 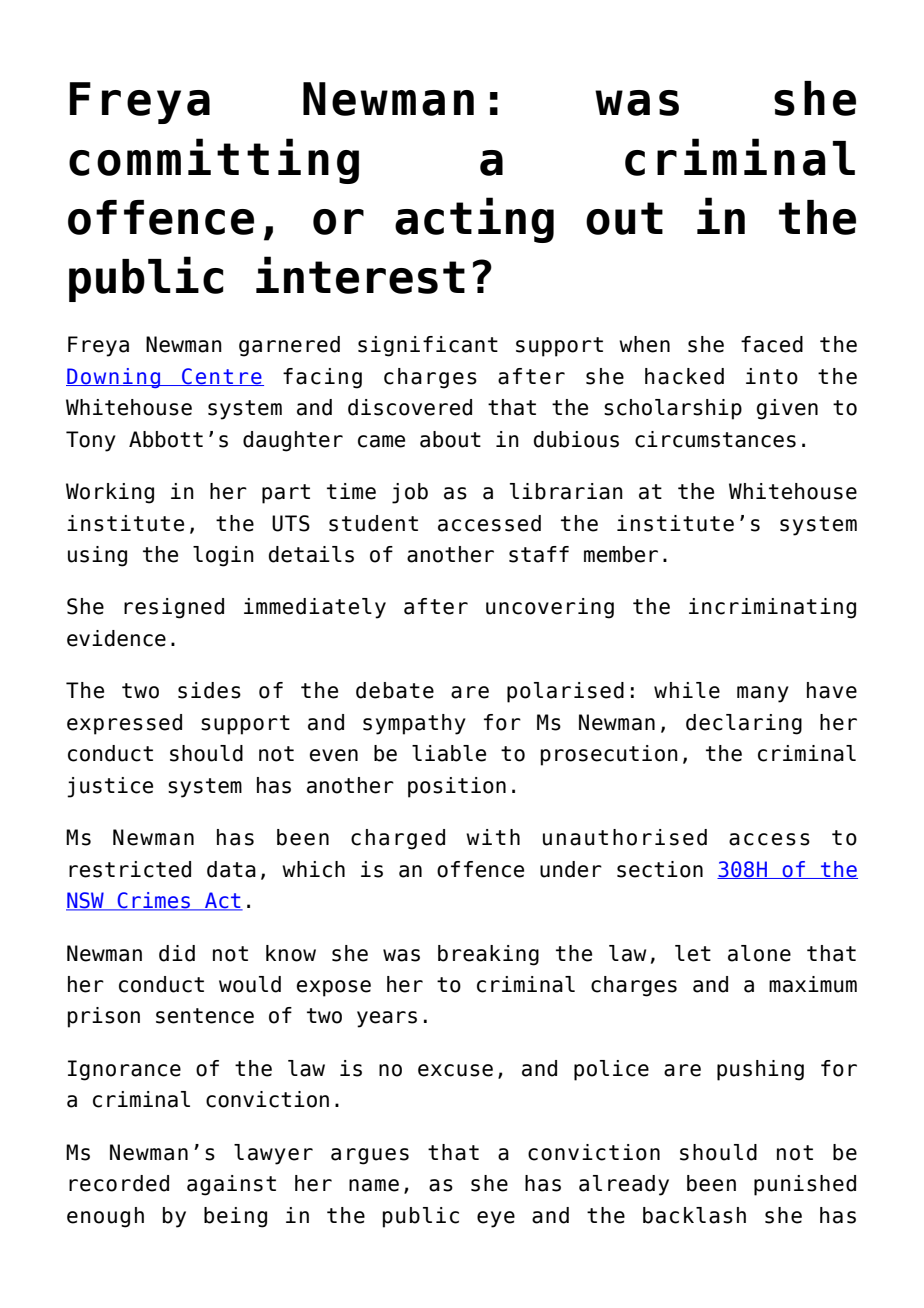 What do you see at coordinates (474, 220) in the screenshot?
I see `acting` at bounding box center [474, 220].
